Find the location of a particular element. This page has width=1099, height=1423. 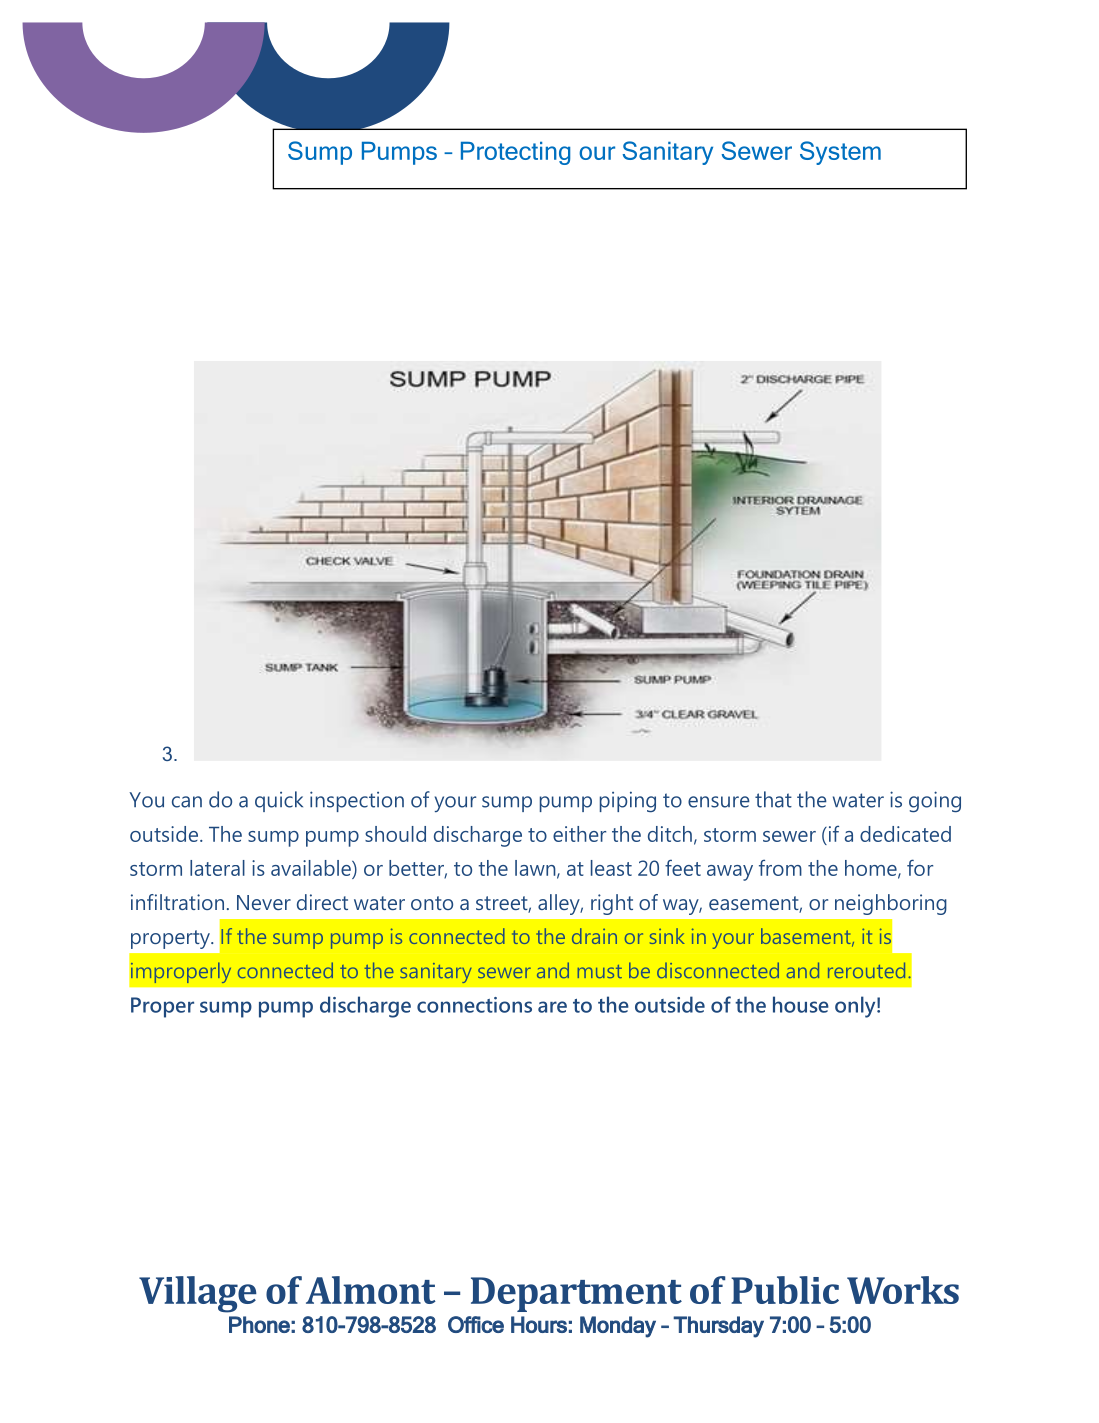

quick is located at coordinates (279, 801).
